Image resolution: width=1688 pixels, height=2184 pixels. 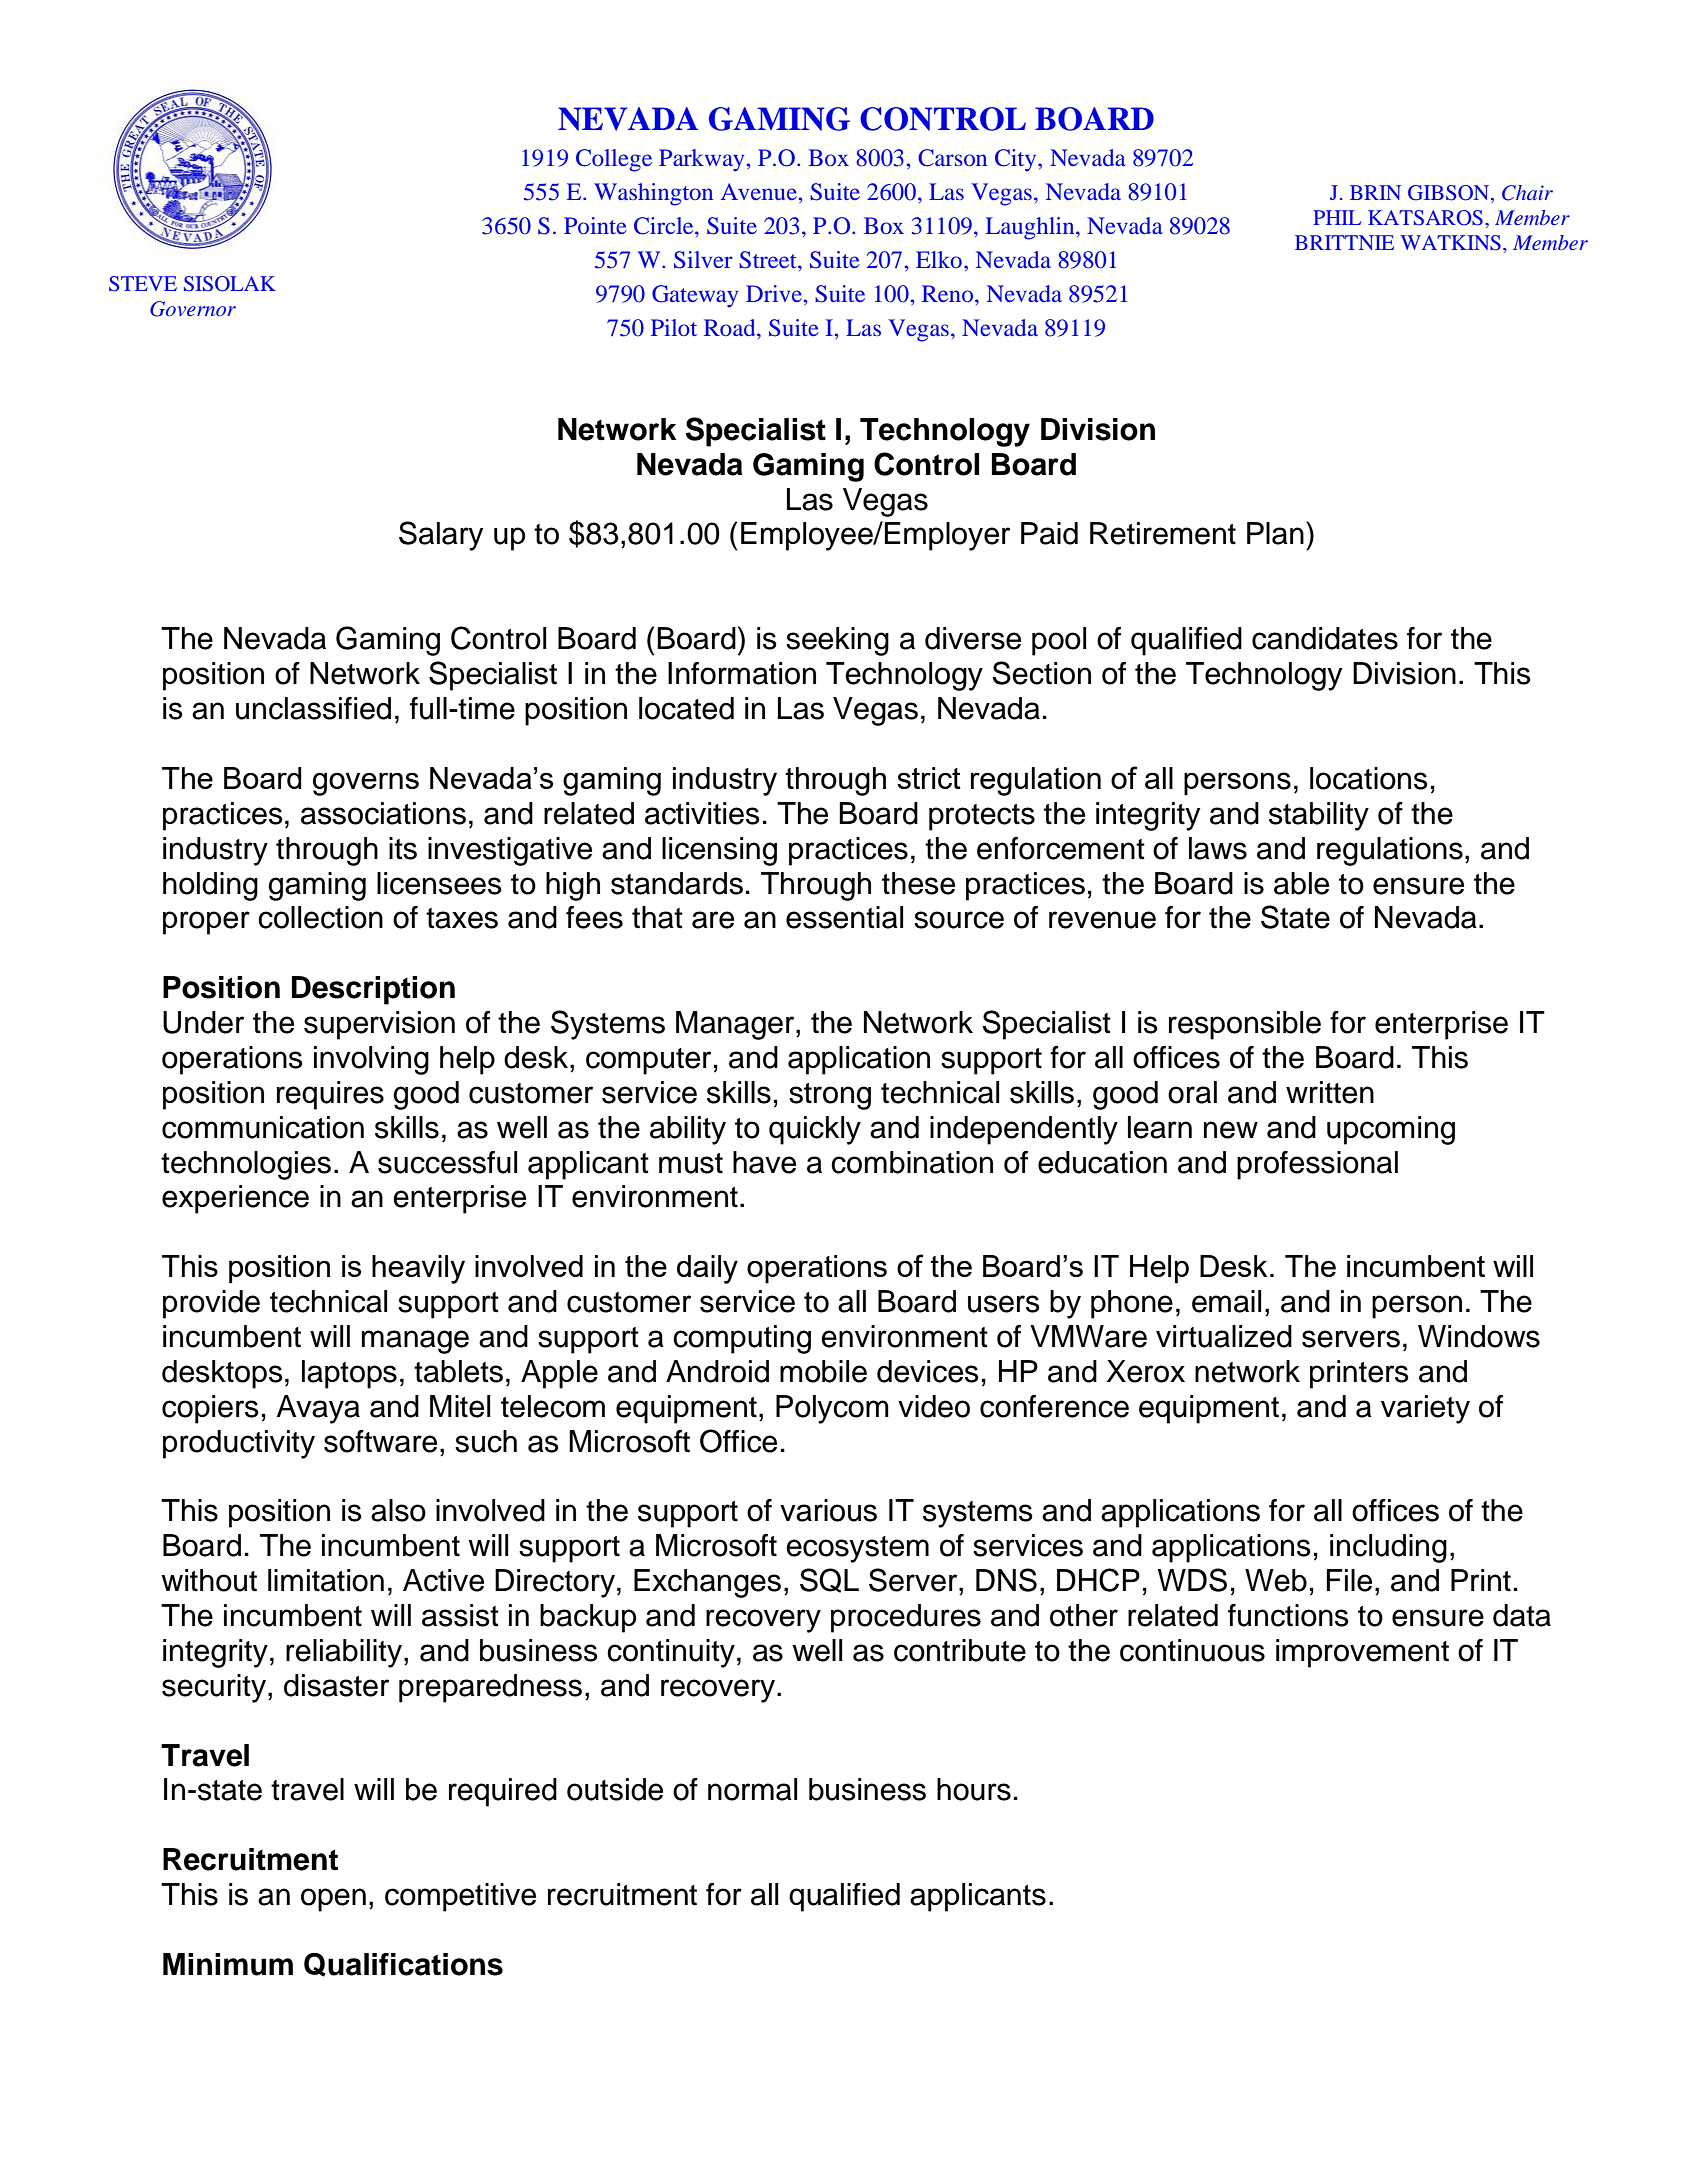 I want to click on normal, so click(x=752, y=1789).
